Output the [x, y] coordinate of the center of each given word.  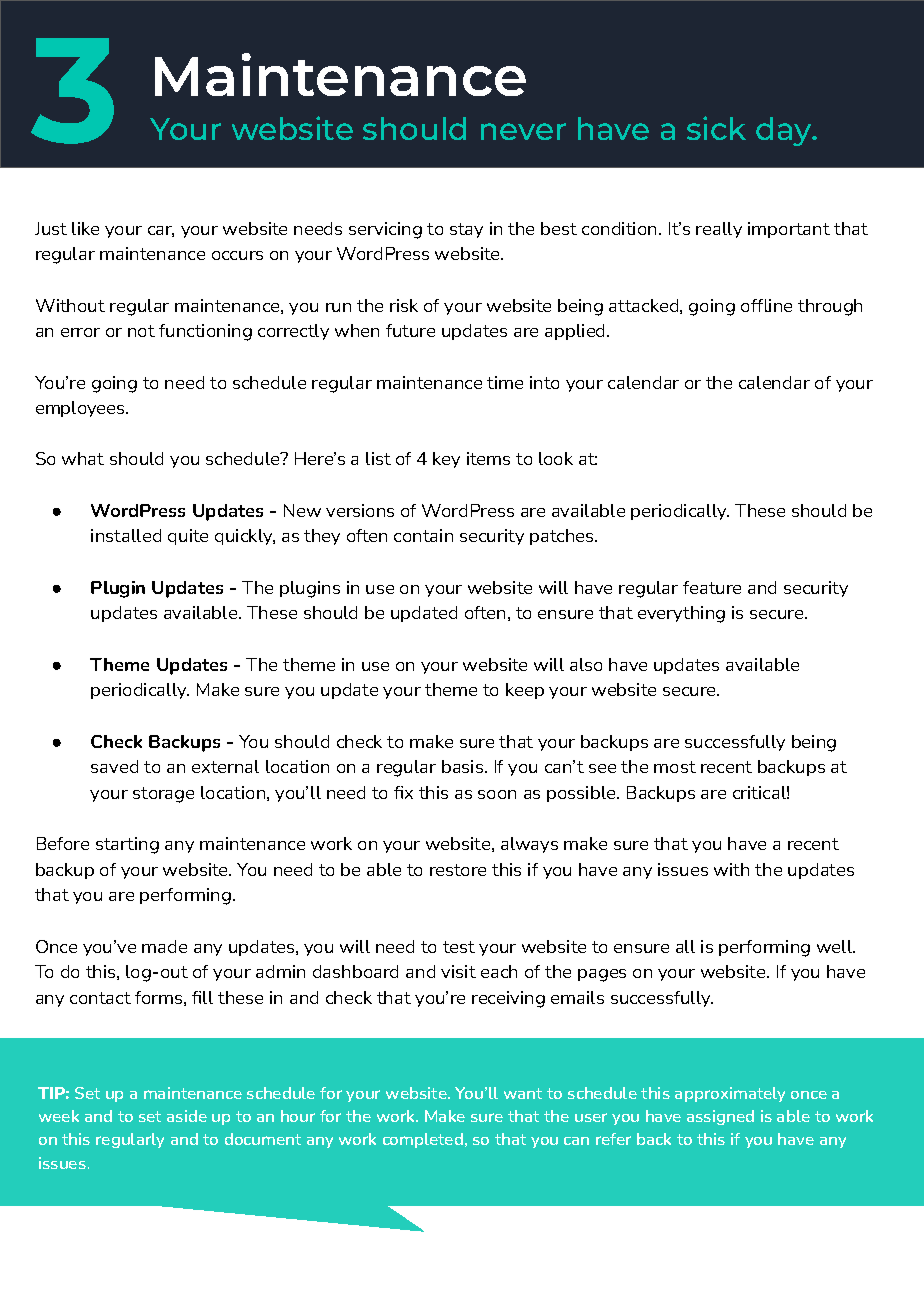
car [161, 231]
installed [126, 535]
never [523, 131]
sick [716, 128]
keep [525, 691]
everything [681, 614]
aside [187, 1116]
